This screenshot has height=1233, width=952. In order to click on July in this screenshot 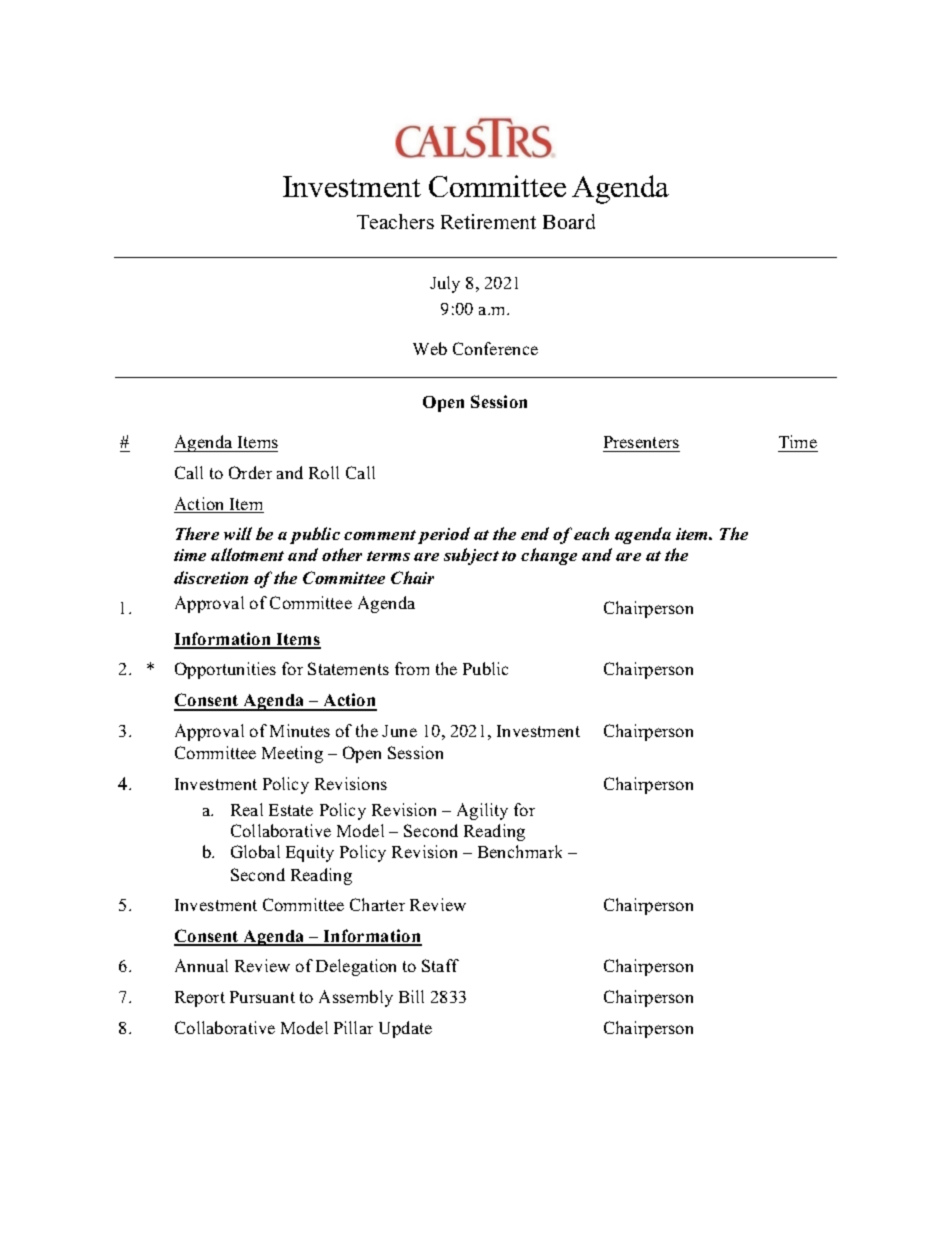, I will do `click(445, 284)`.
